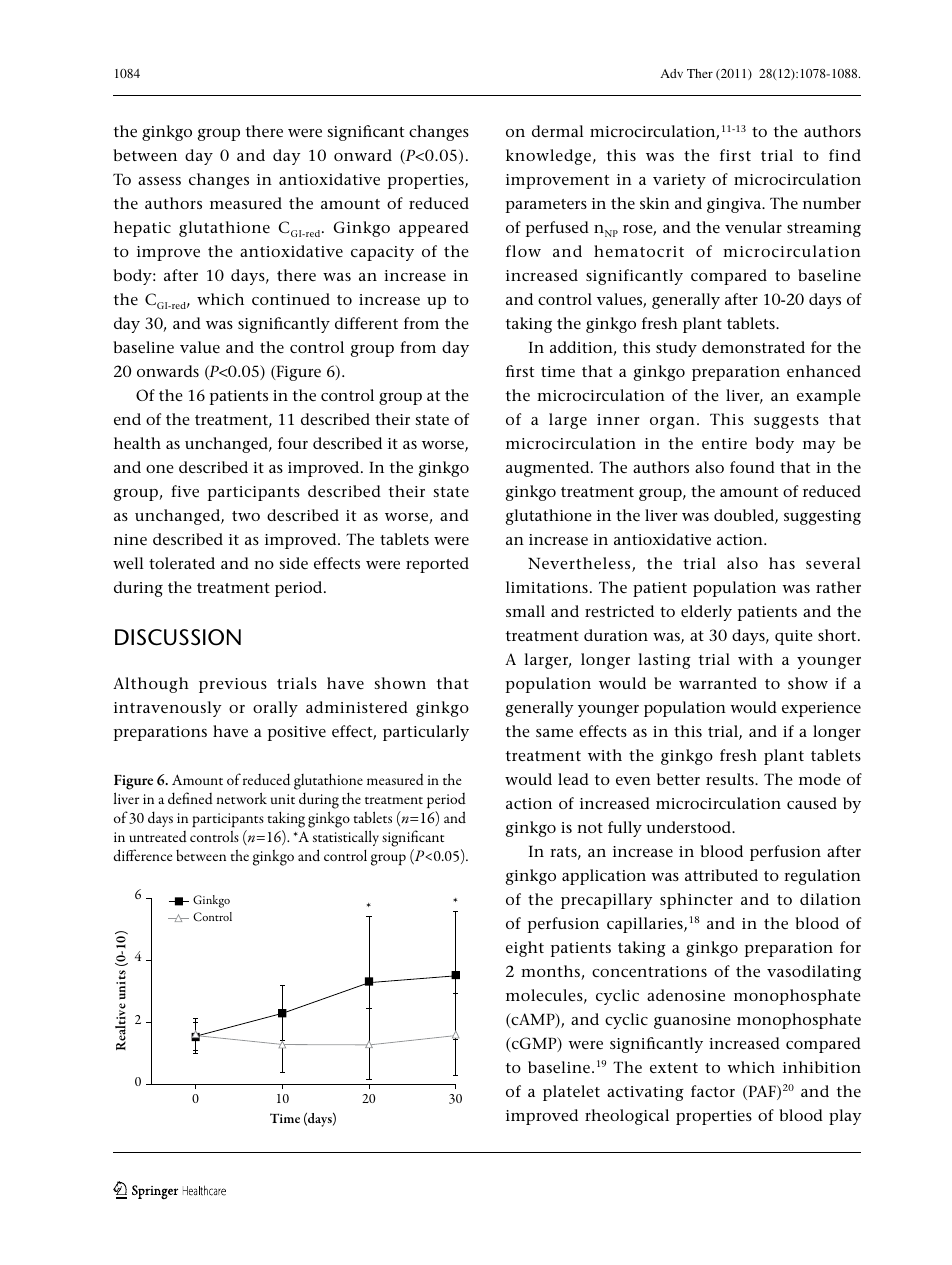 Image resolution: width=952 pixels, height=1265 pixels. What do you see at coordinates (571, 1093) in the screenshot?
I see `platelet` at bounding box center [571, 1093].
